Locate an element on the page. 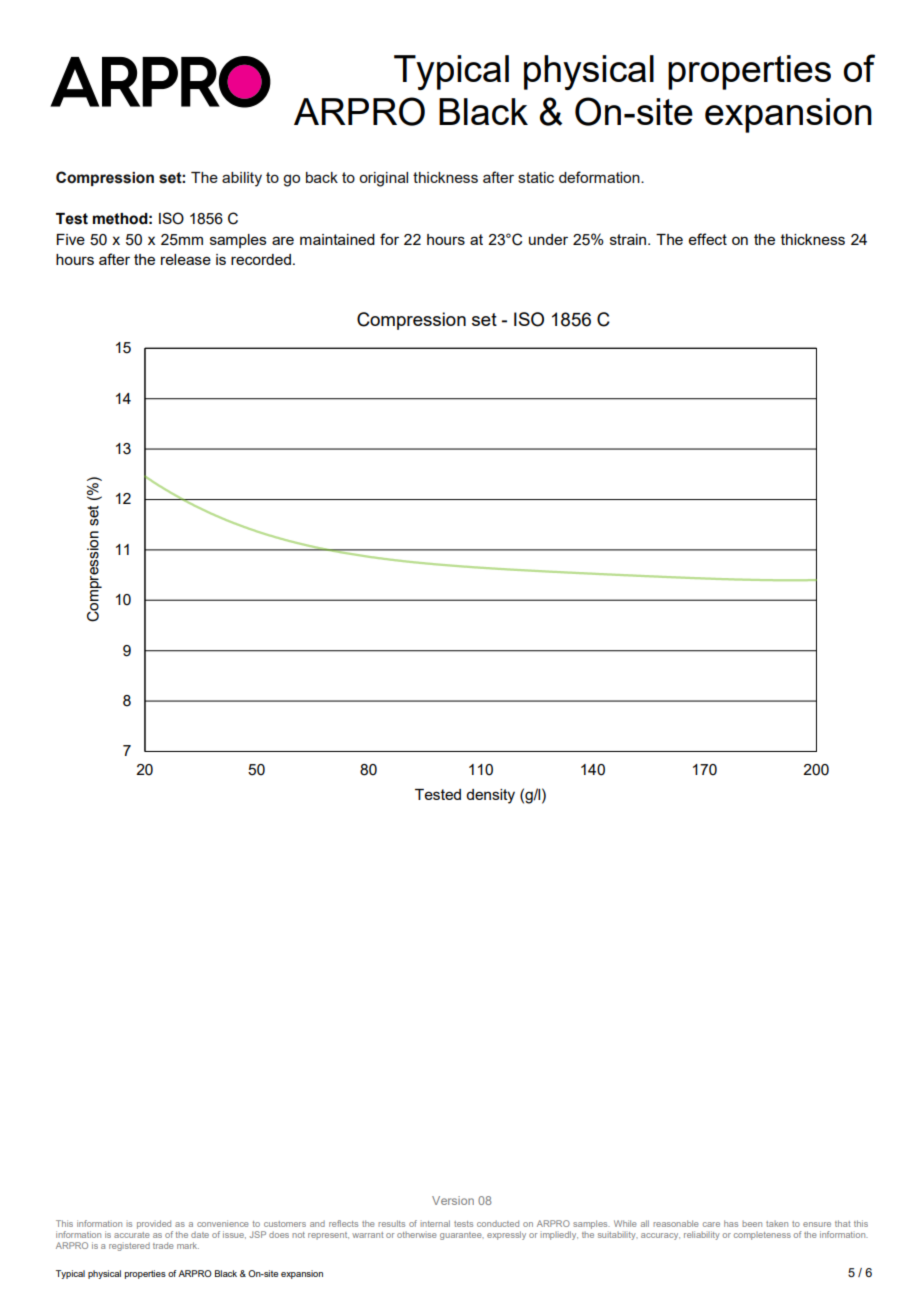  been is located at coordinates (752, 1224).
